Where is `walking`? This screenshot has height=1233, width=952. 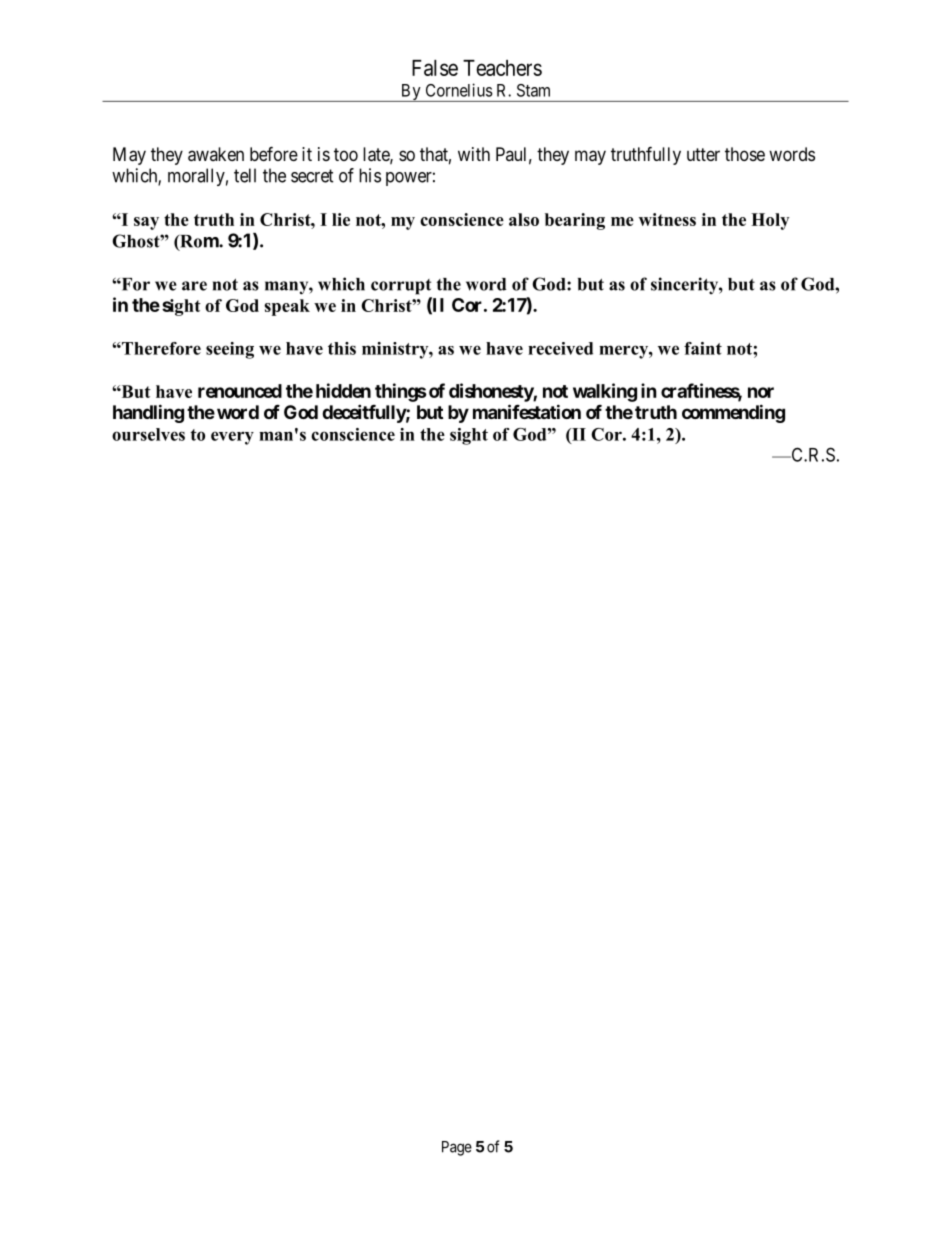
walking is located at coordinates (605, 392).
